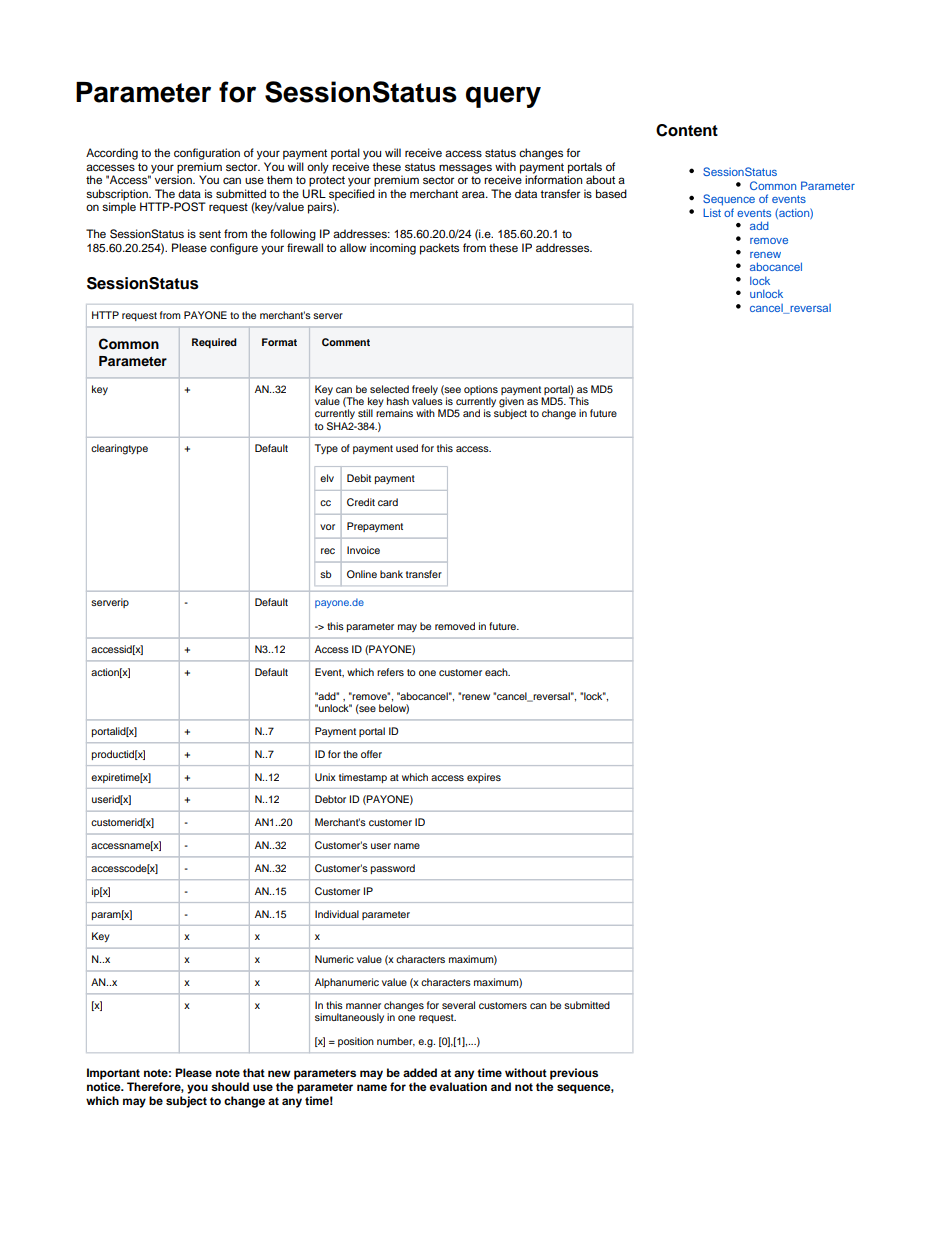 Image resolution: width=952 pixels, height=1233 pixels. What do you see at coordinates (391, 574) in the document?
I see `bank` at bounding box center [391, 574].
